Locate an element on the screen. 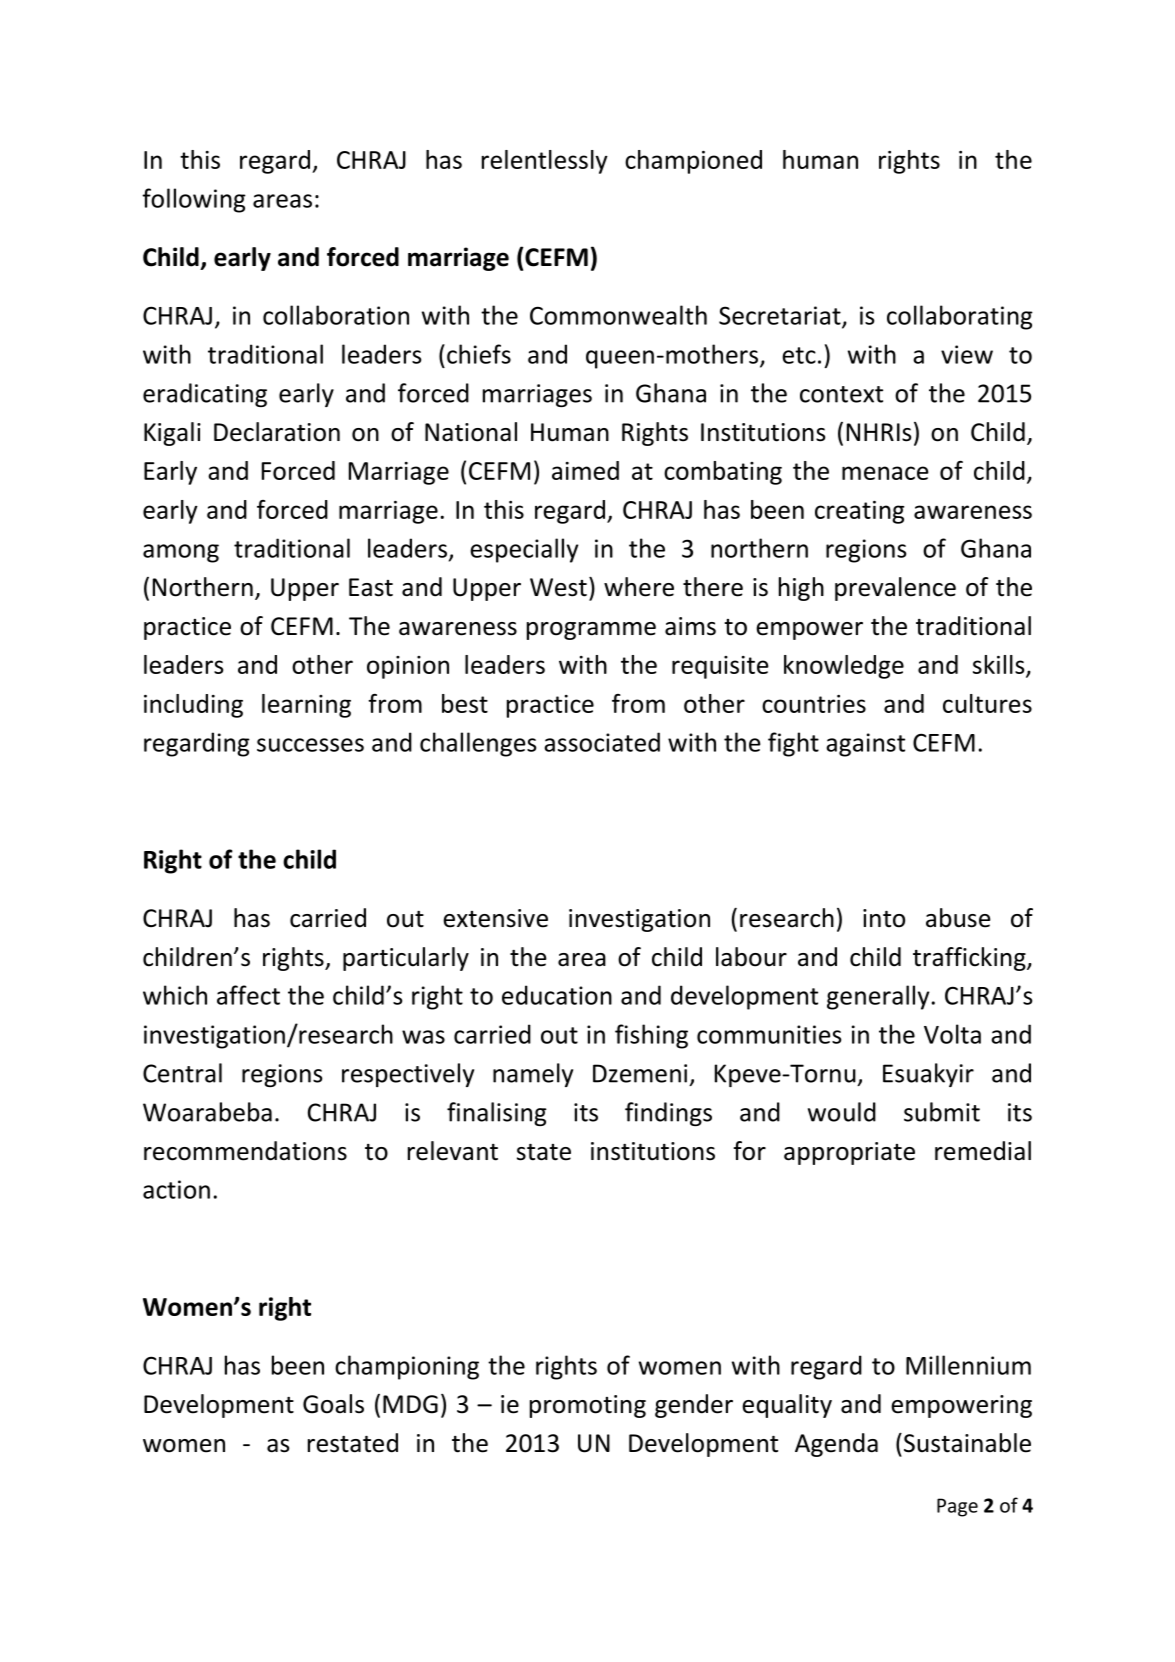 The image size is (1175, 1662). aimed is located at coordinates (585, 470).
